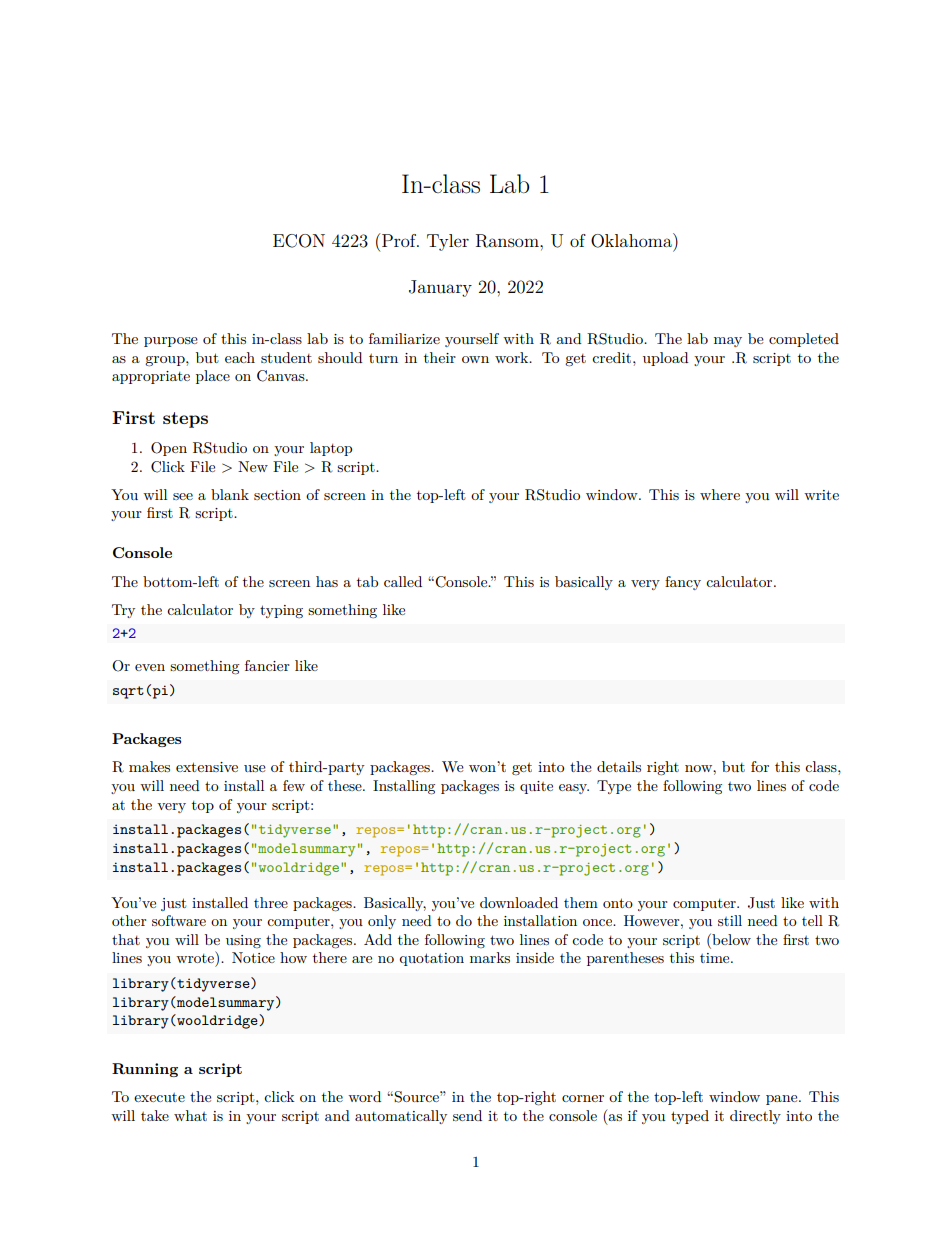  I want to click on directly, so click(755, 1117).
